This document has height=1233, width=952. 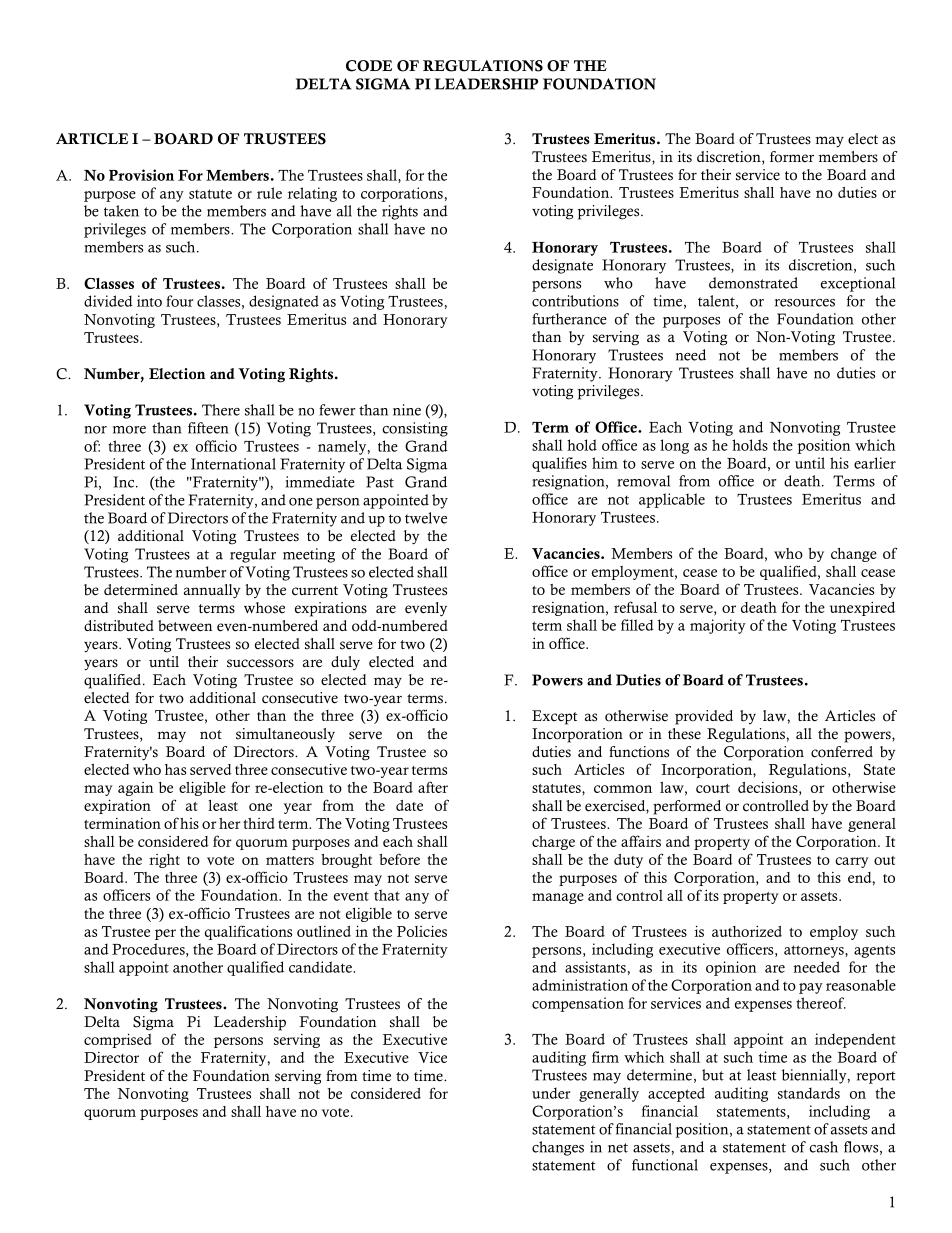 I want to click on cash, so click(x=823, y=1147).
